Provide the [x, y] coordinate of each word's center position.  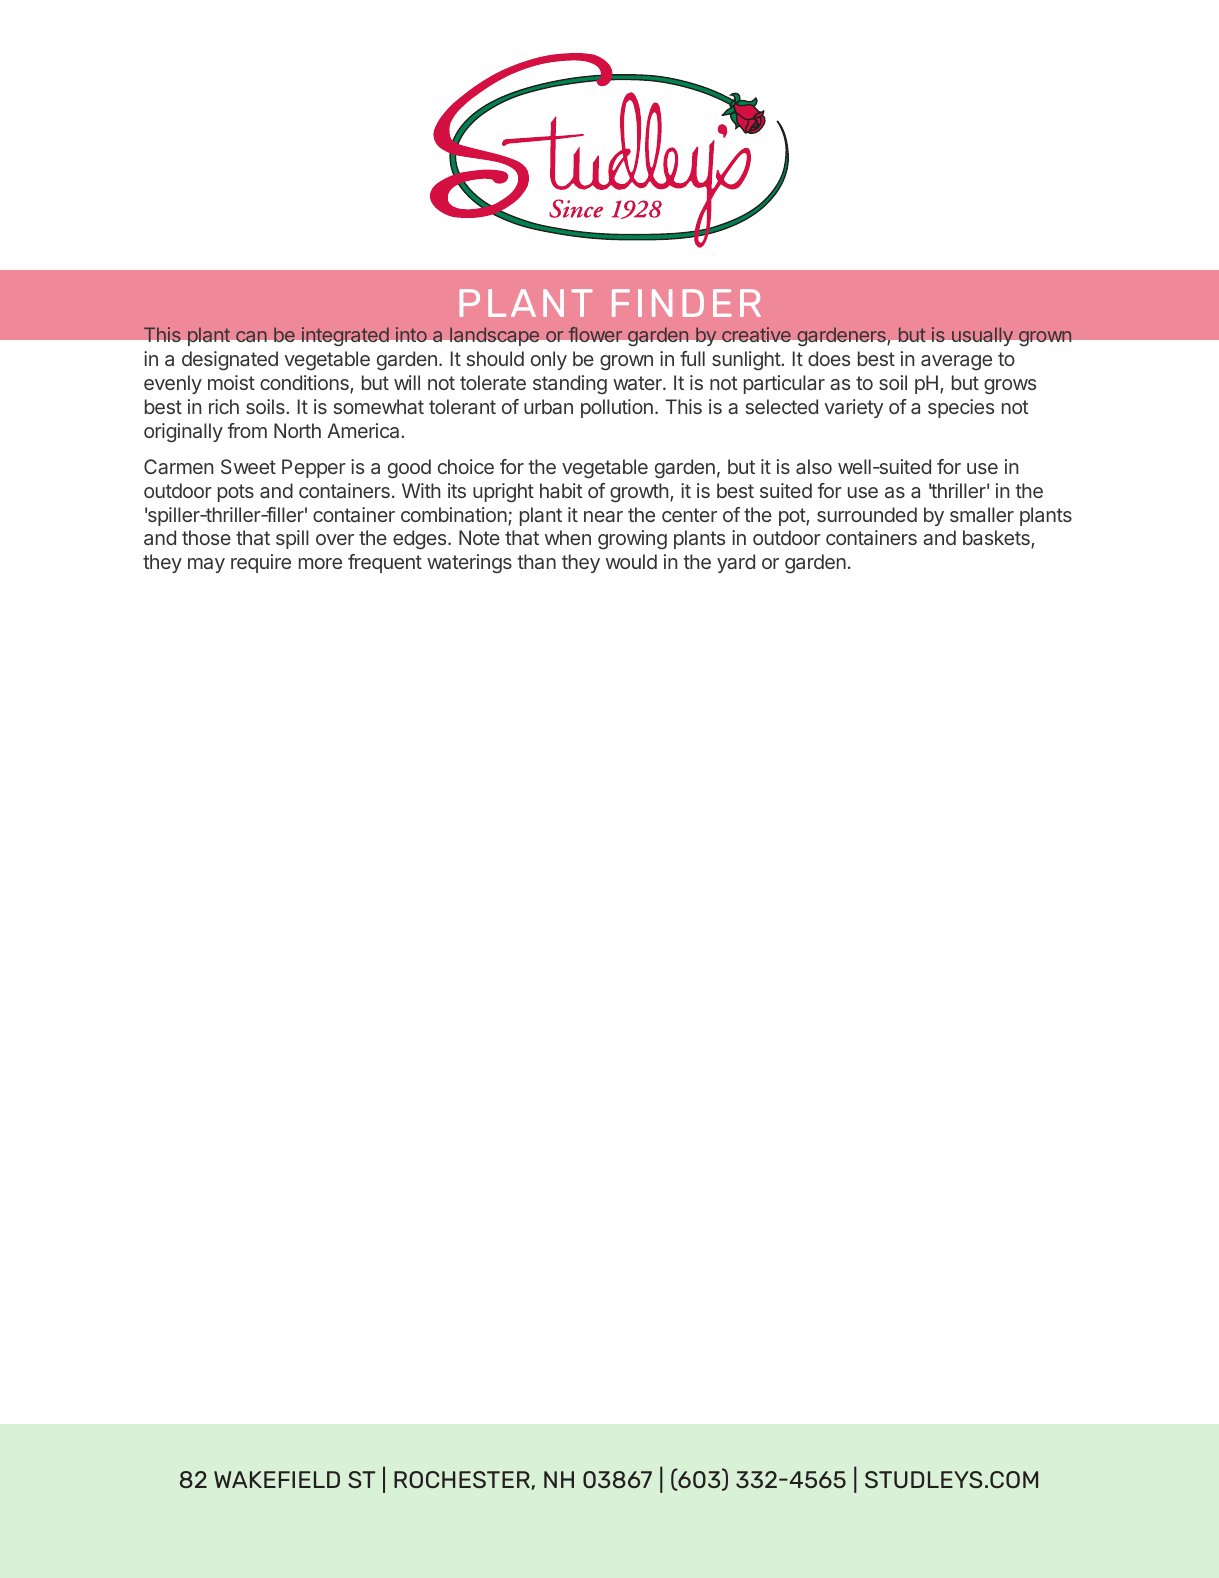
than [536, 561]
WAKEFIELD [277, 1479]
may [206, 565]
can [251, 336]
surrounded [867, 514]
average [956, 363]
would [631, 561]
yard [736, 563]
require [261, 563]
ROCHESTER [462, 1479]
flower [595, 334]
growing [632, 540]
